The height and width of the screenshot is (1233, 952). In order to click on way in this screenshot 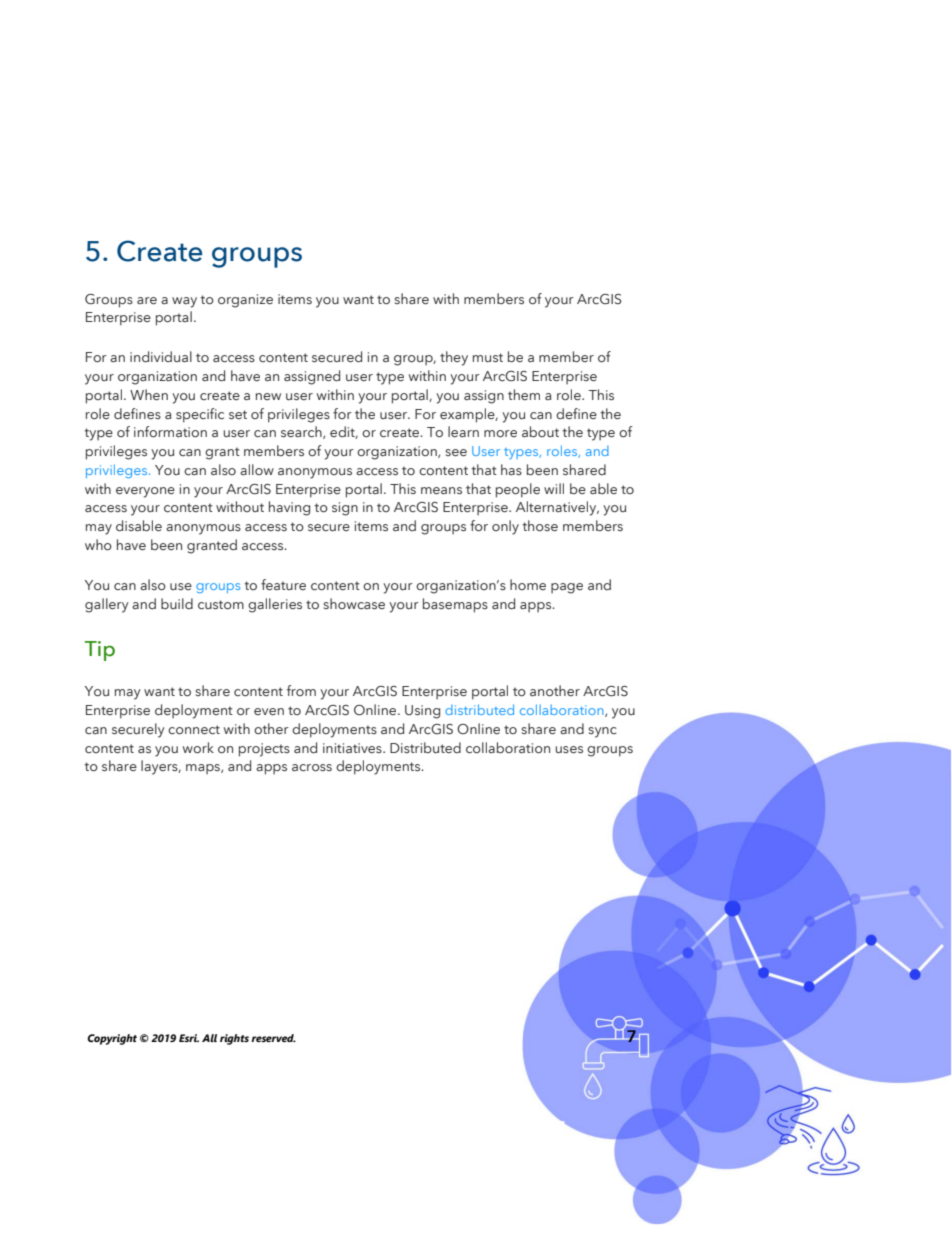, I will do `click(184, 302)`.
